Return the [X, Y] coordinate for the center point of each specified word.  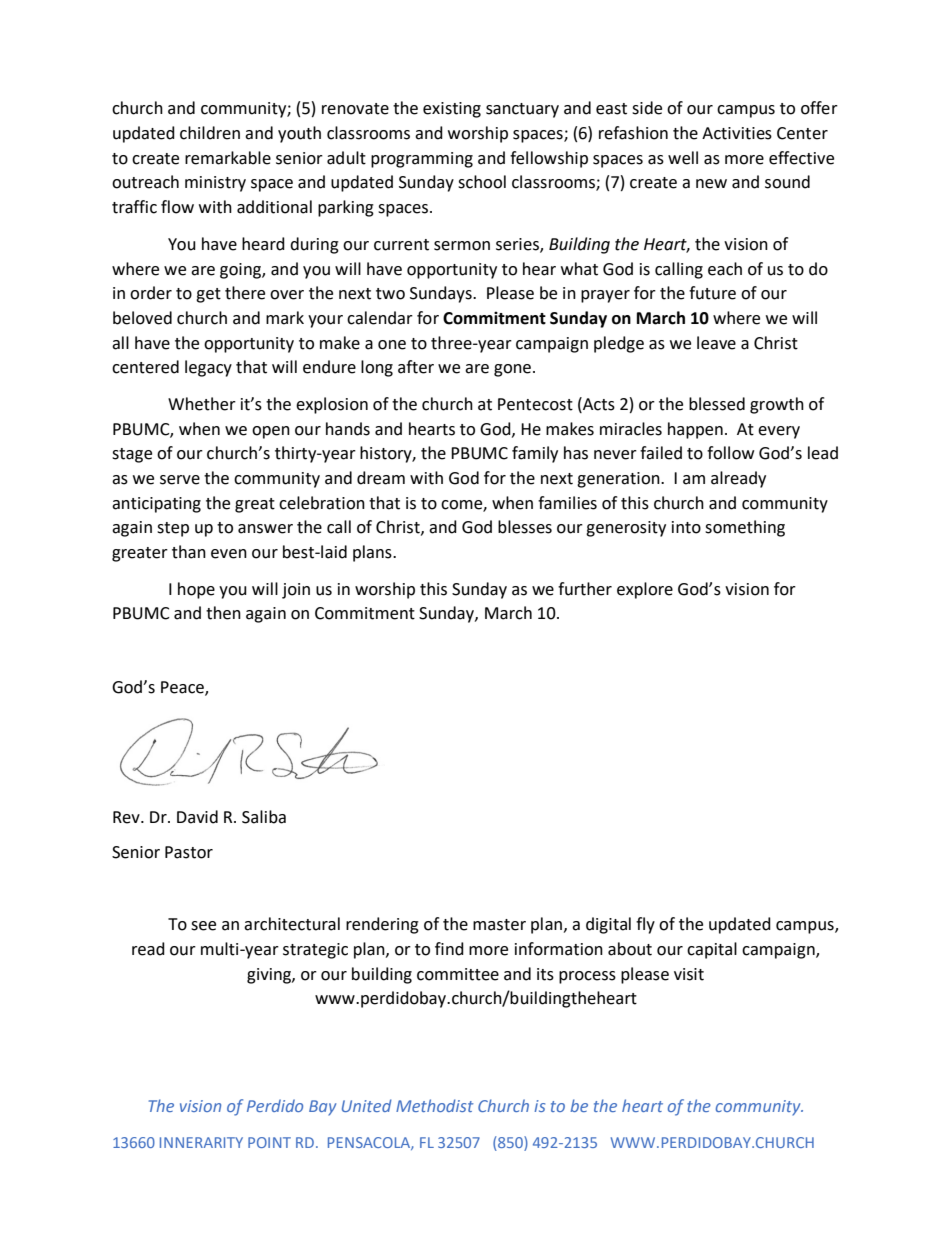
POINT [269, 1142]
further [585, 589]
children [210, 133]
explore [645, 590]
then [223, 613]
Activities [737, 133]
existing [452, 110]
